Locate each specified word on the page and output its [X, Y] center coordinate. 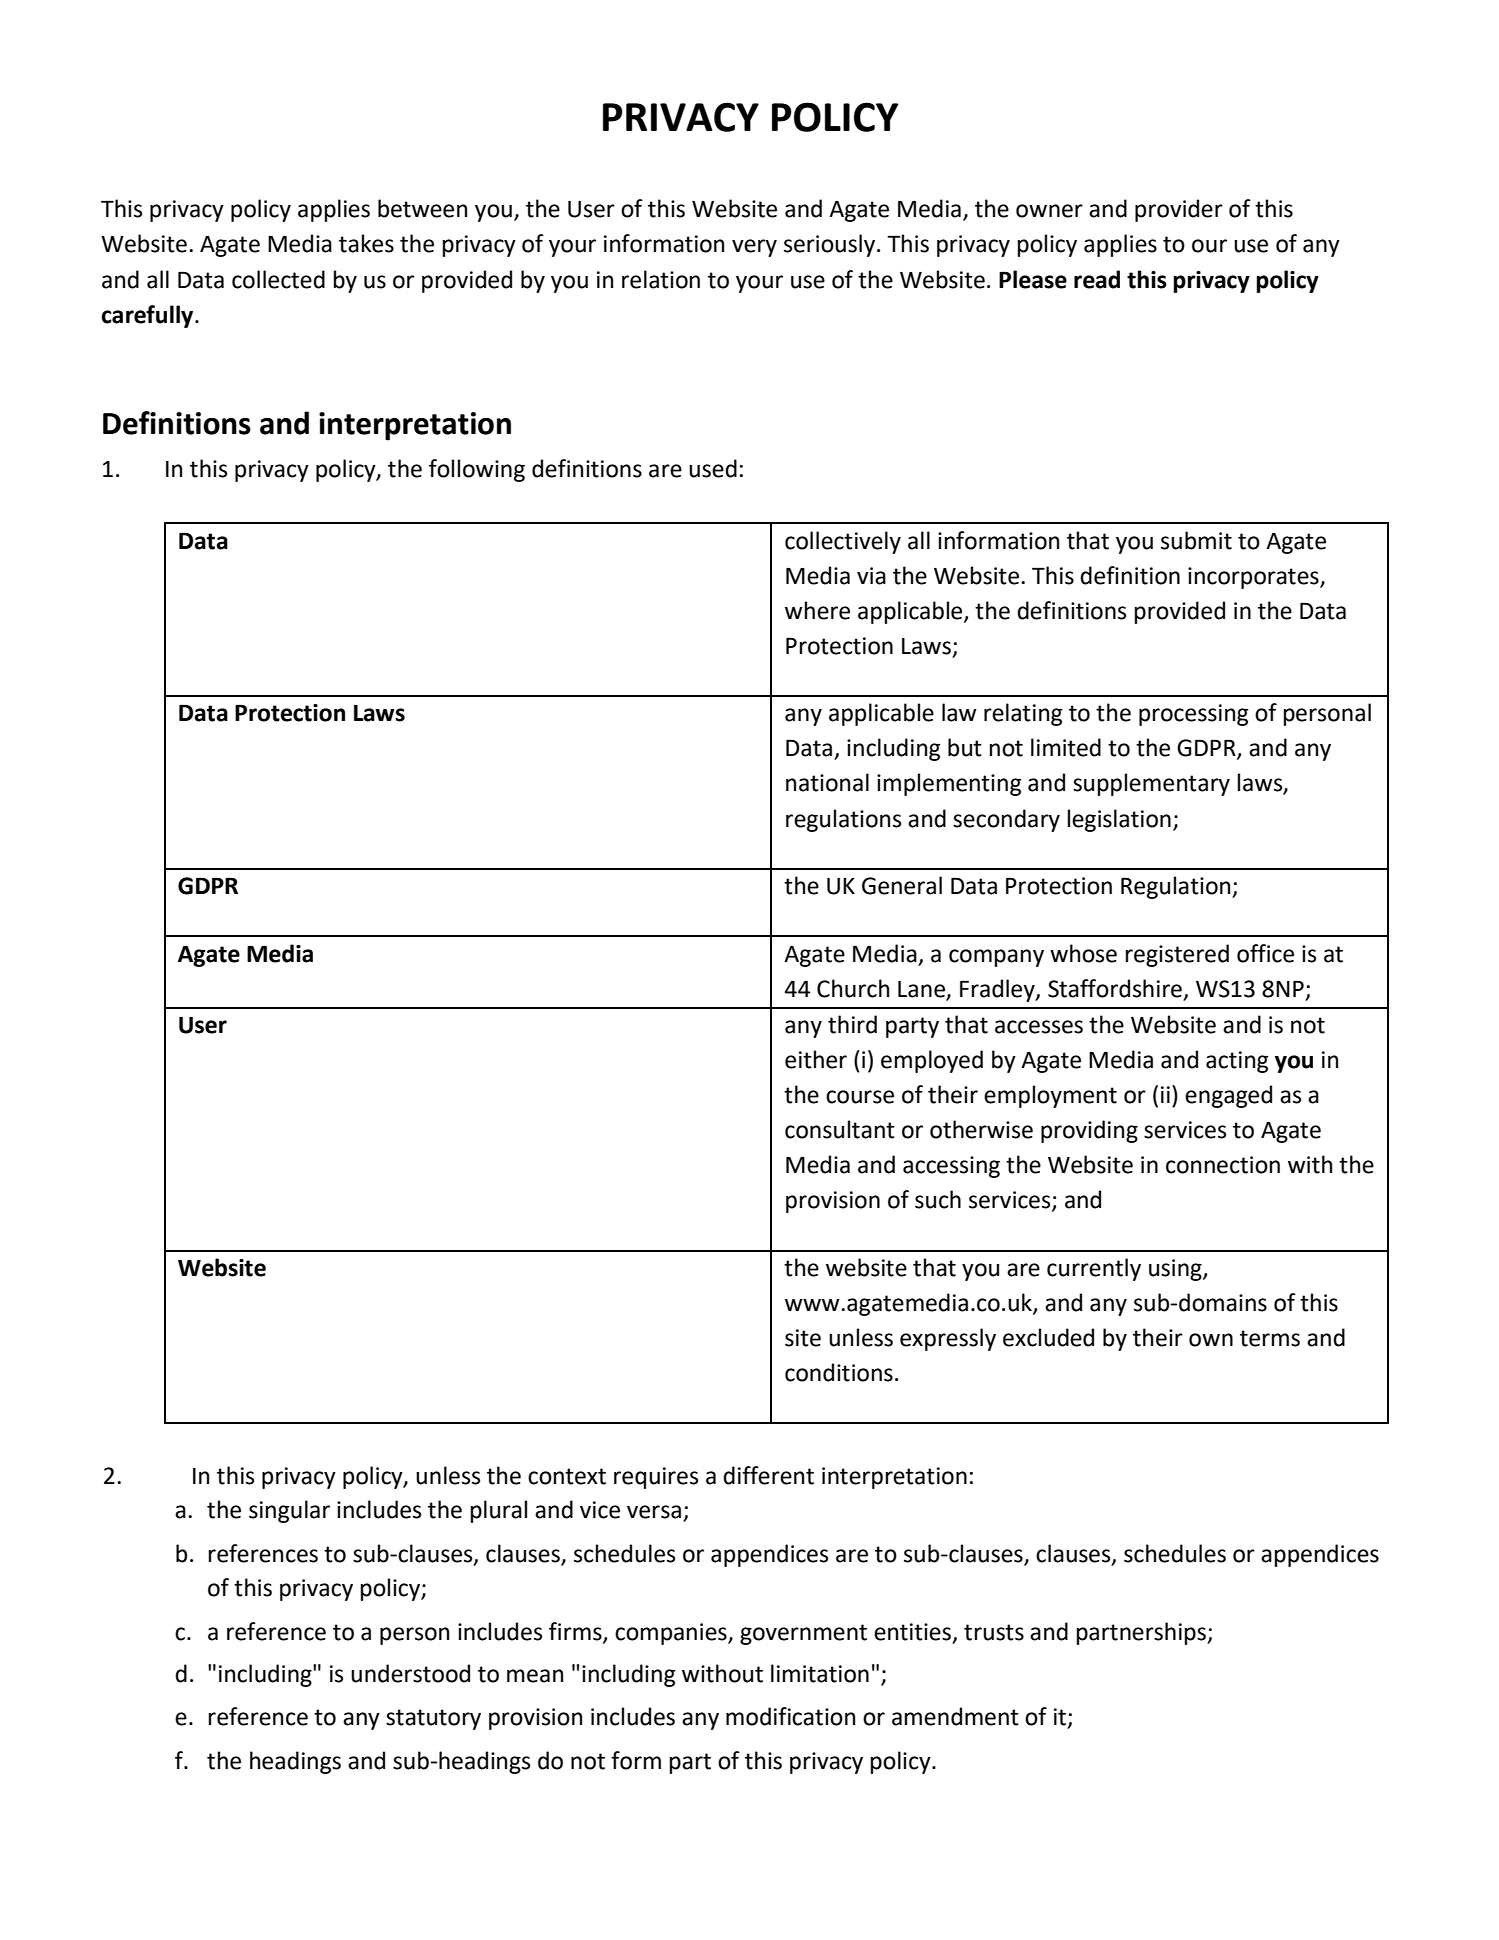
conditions [839, 1372]
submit [1196, 540]
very [754, 248]
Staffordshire [1115, 988]
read [1097, 279]
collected [278, 279]
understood [410, 1673]
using [1176, 1270]
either [816, 1059]
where [817, 610]
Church [853, 988]
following [477, 470]
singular [289, 1511]
